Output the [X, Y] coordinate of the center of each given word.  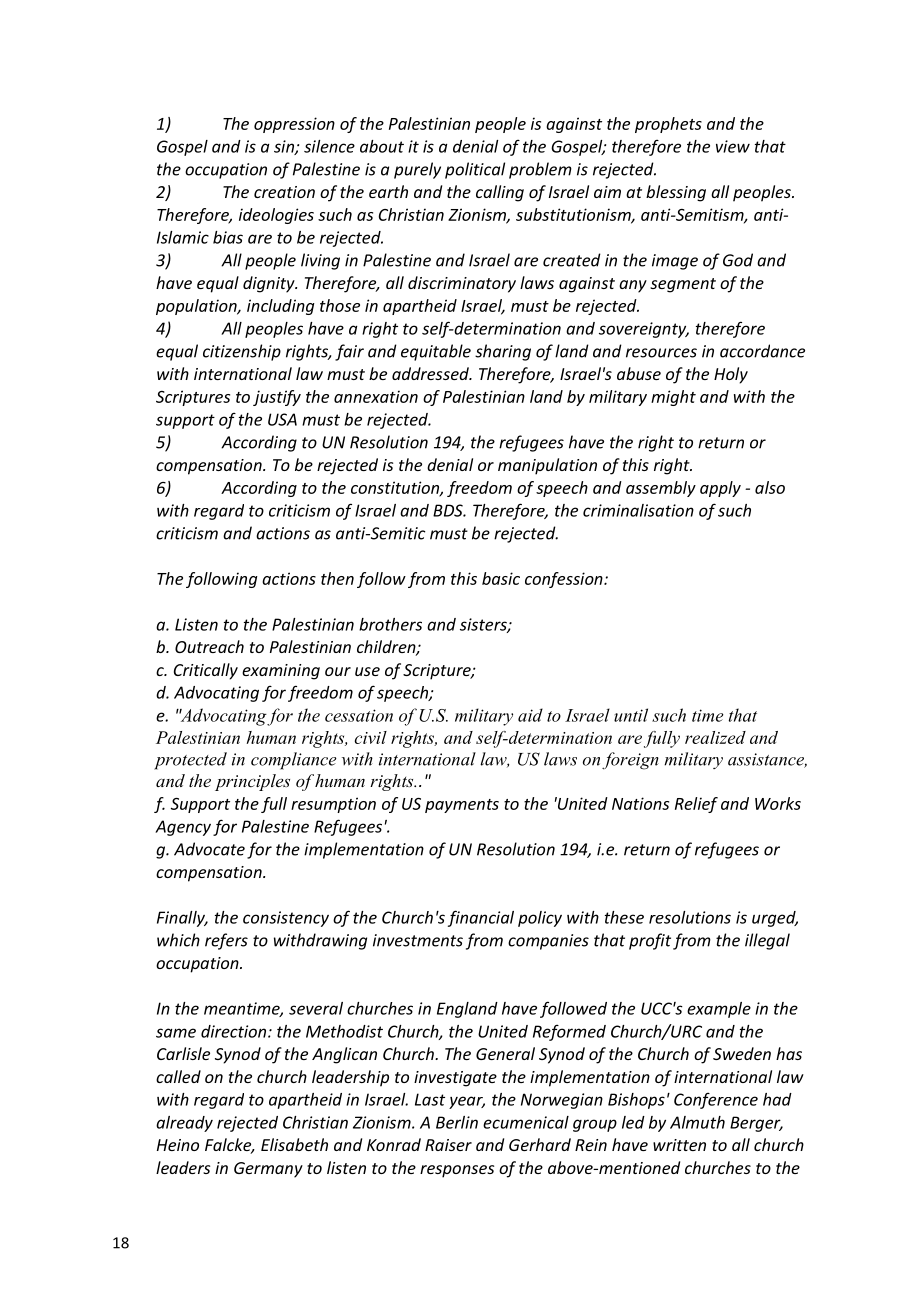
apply [720, 489]
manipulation [547, 466]
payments [462, 806]
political [475, 170]
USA [282, 419]
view [733, 146]
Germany [268, 1170]
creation [284, 192]
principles [252, 782]
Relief [696, 805]
